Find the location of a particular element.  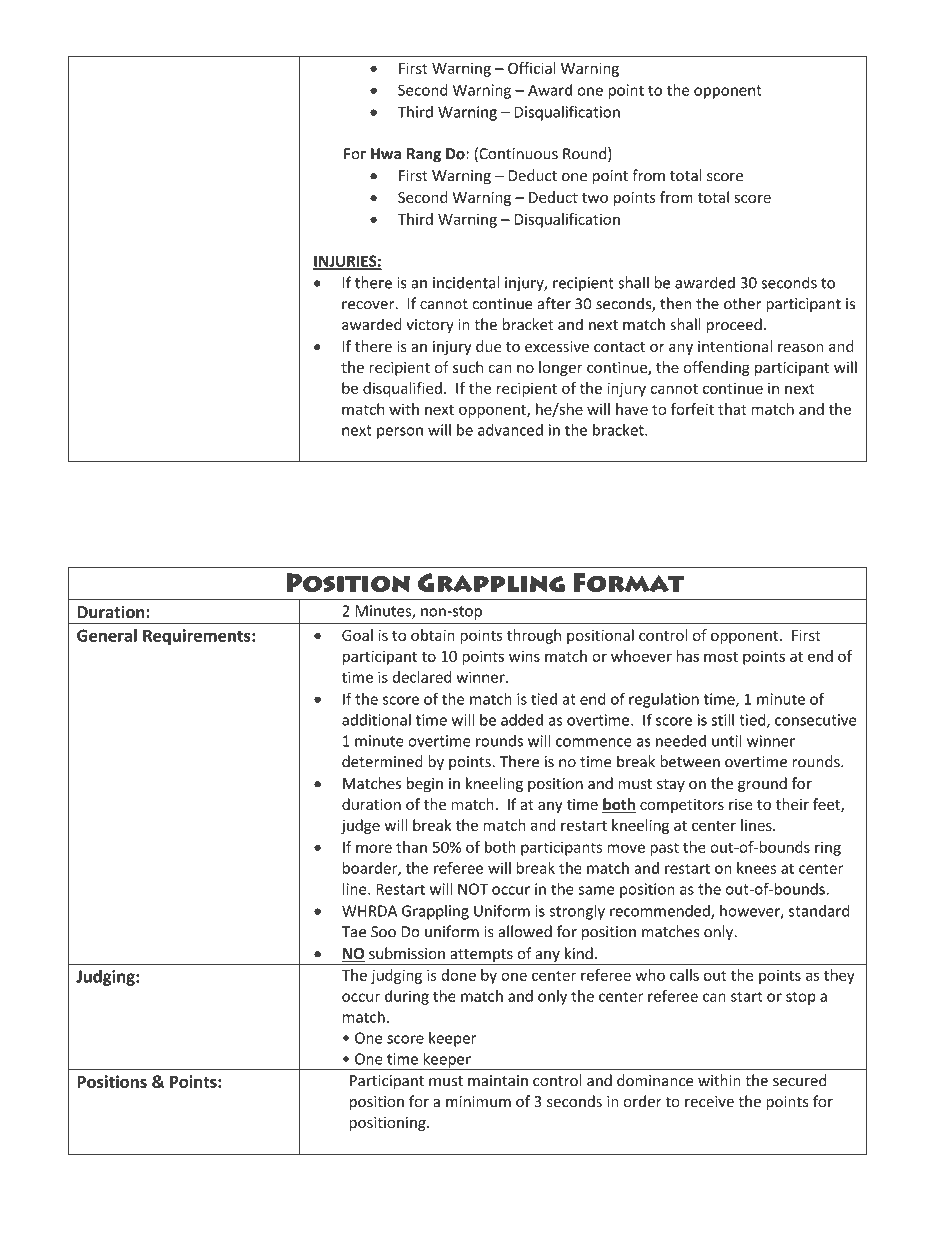

than is located at coordinates (411, 847).
